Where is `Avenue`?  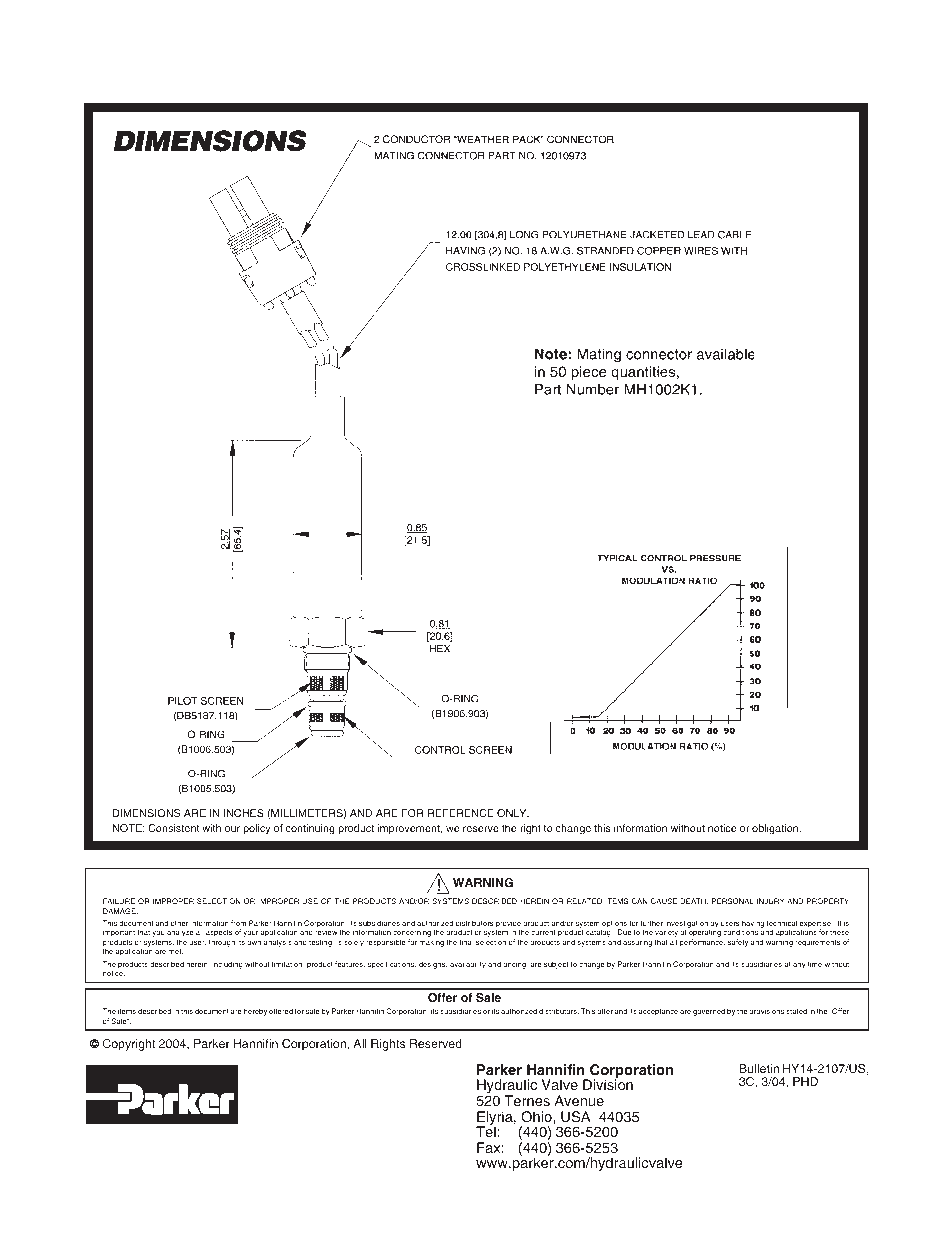
Avenue is located at coordinates (579, 1100).
